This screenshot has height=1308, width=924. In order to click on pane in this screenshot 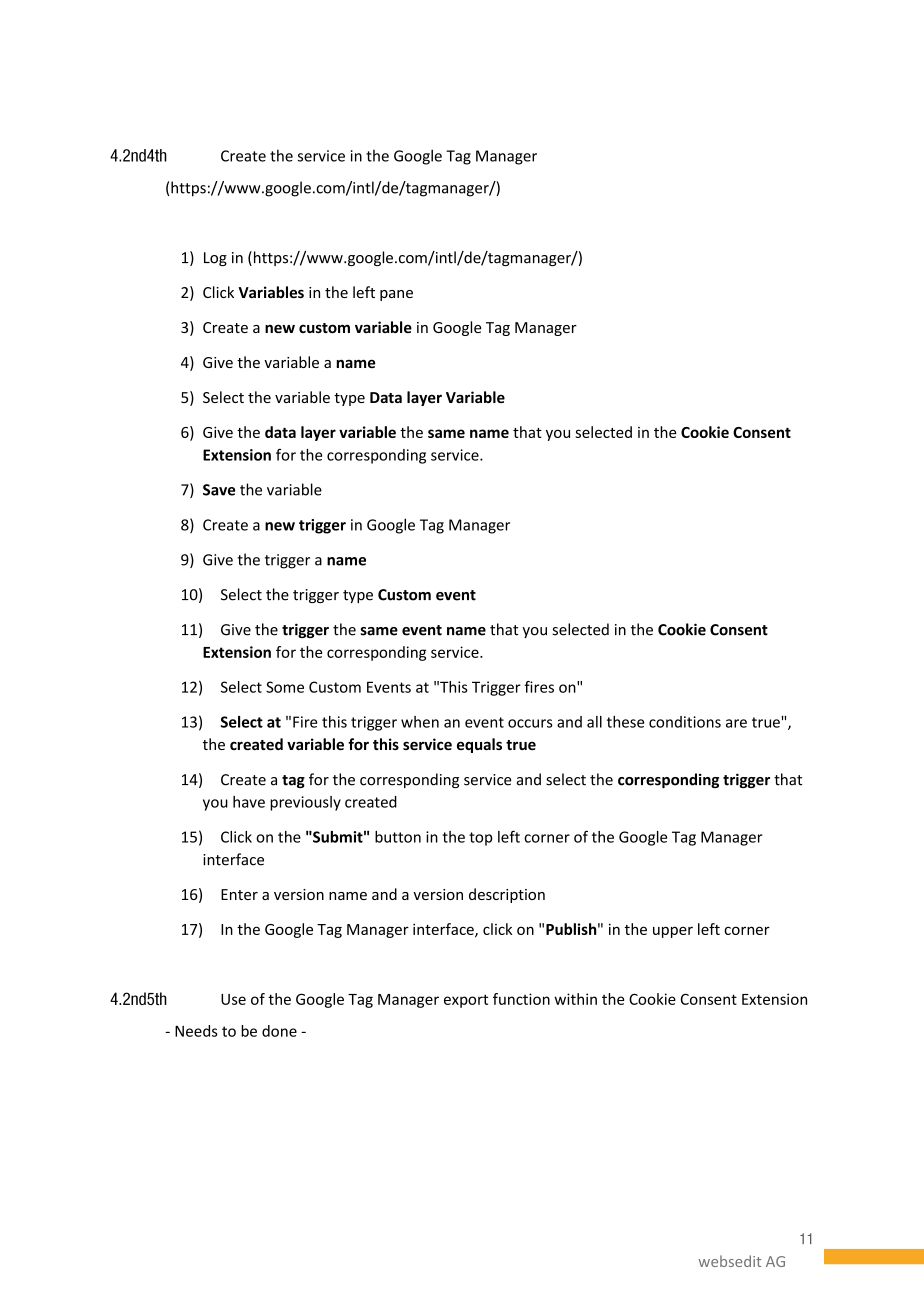, I will do `click(396, 295)`.
